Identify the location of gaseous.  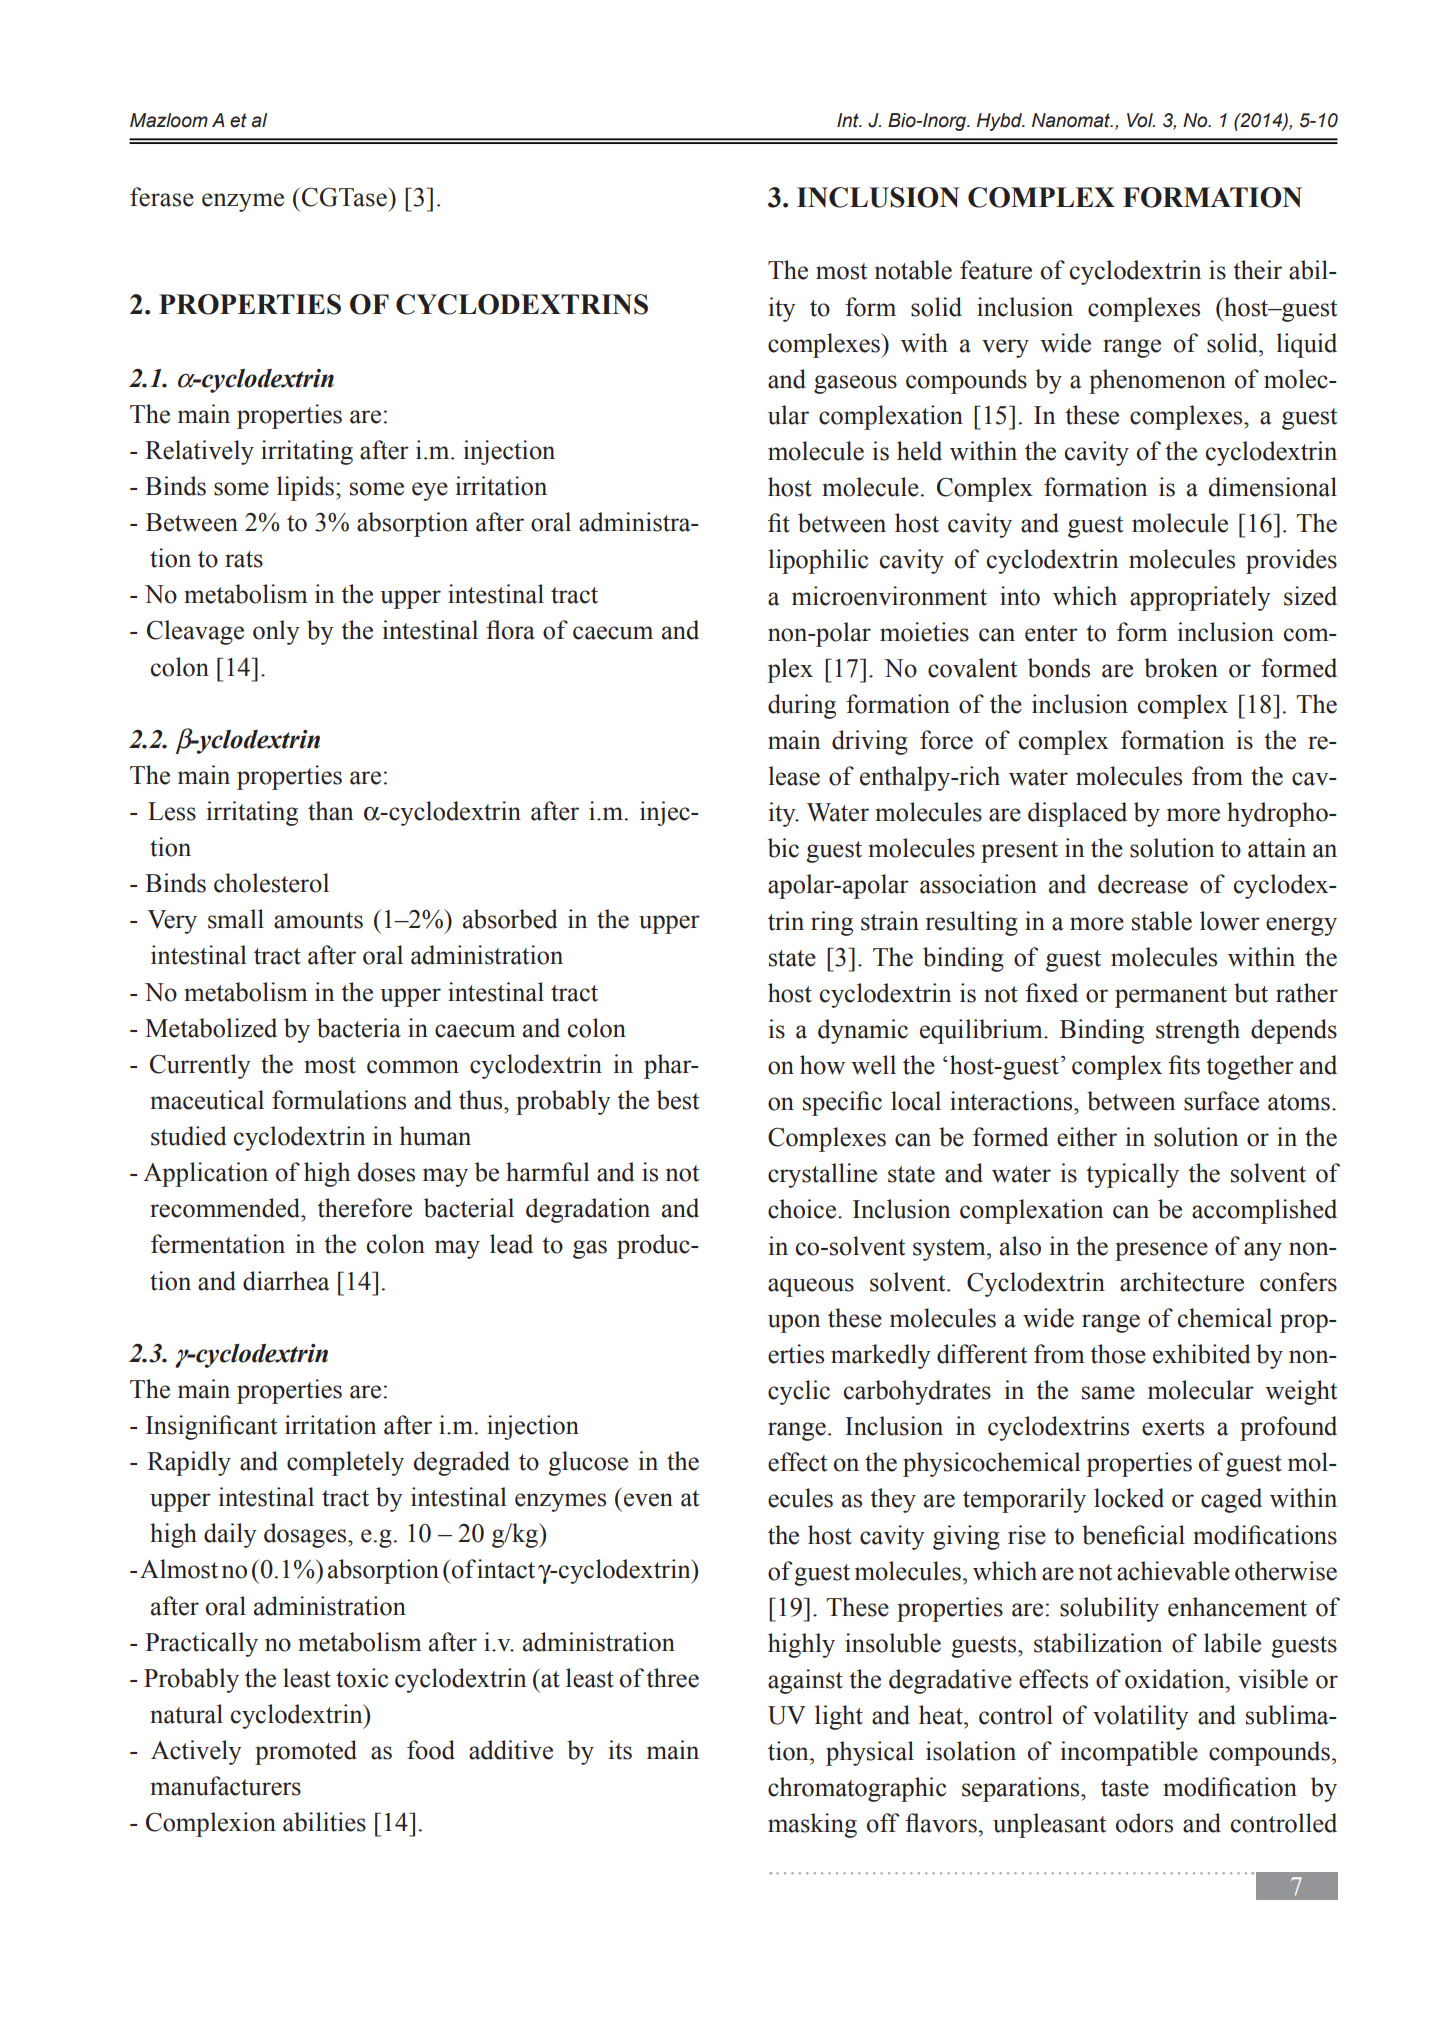
(855, 384).
